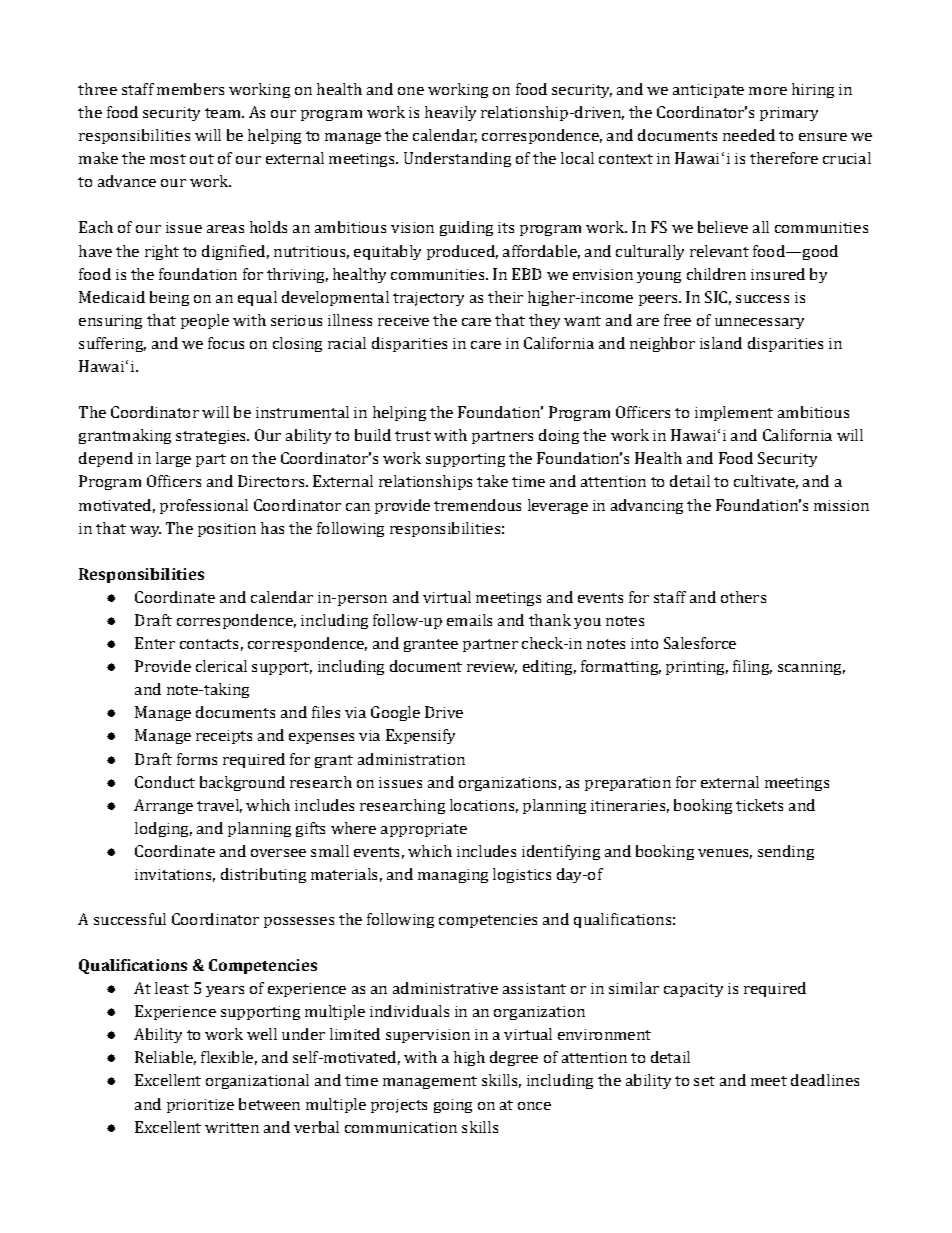  Describe the element at coordinates (749, 135) in the screenshot. I see `needed` at that location.
